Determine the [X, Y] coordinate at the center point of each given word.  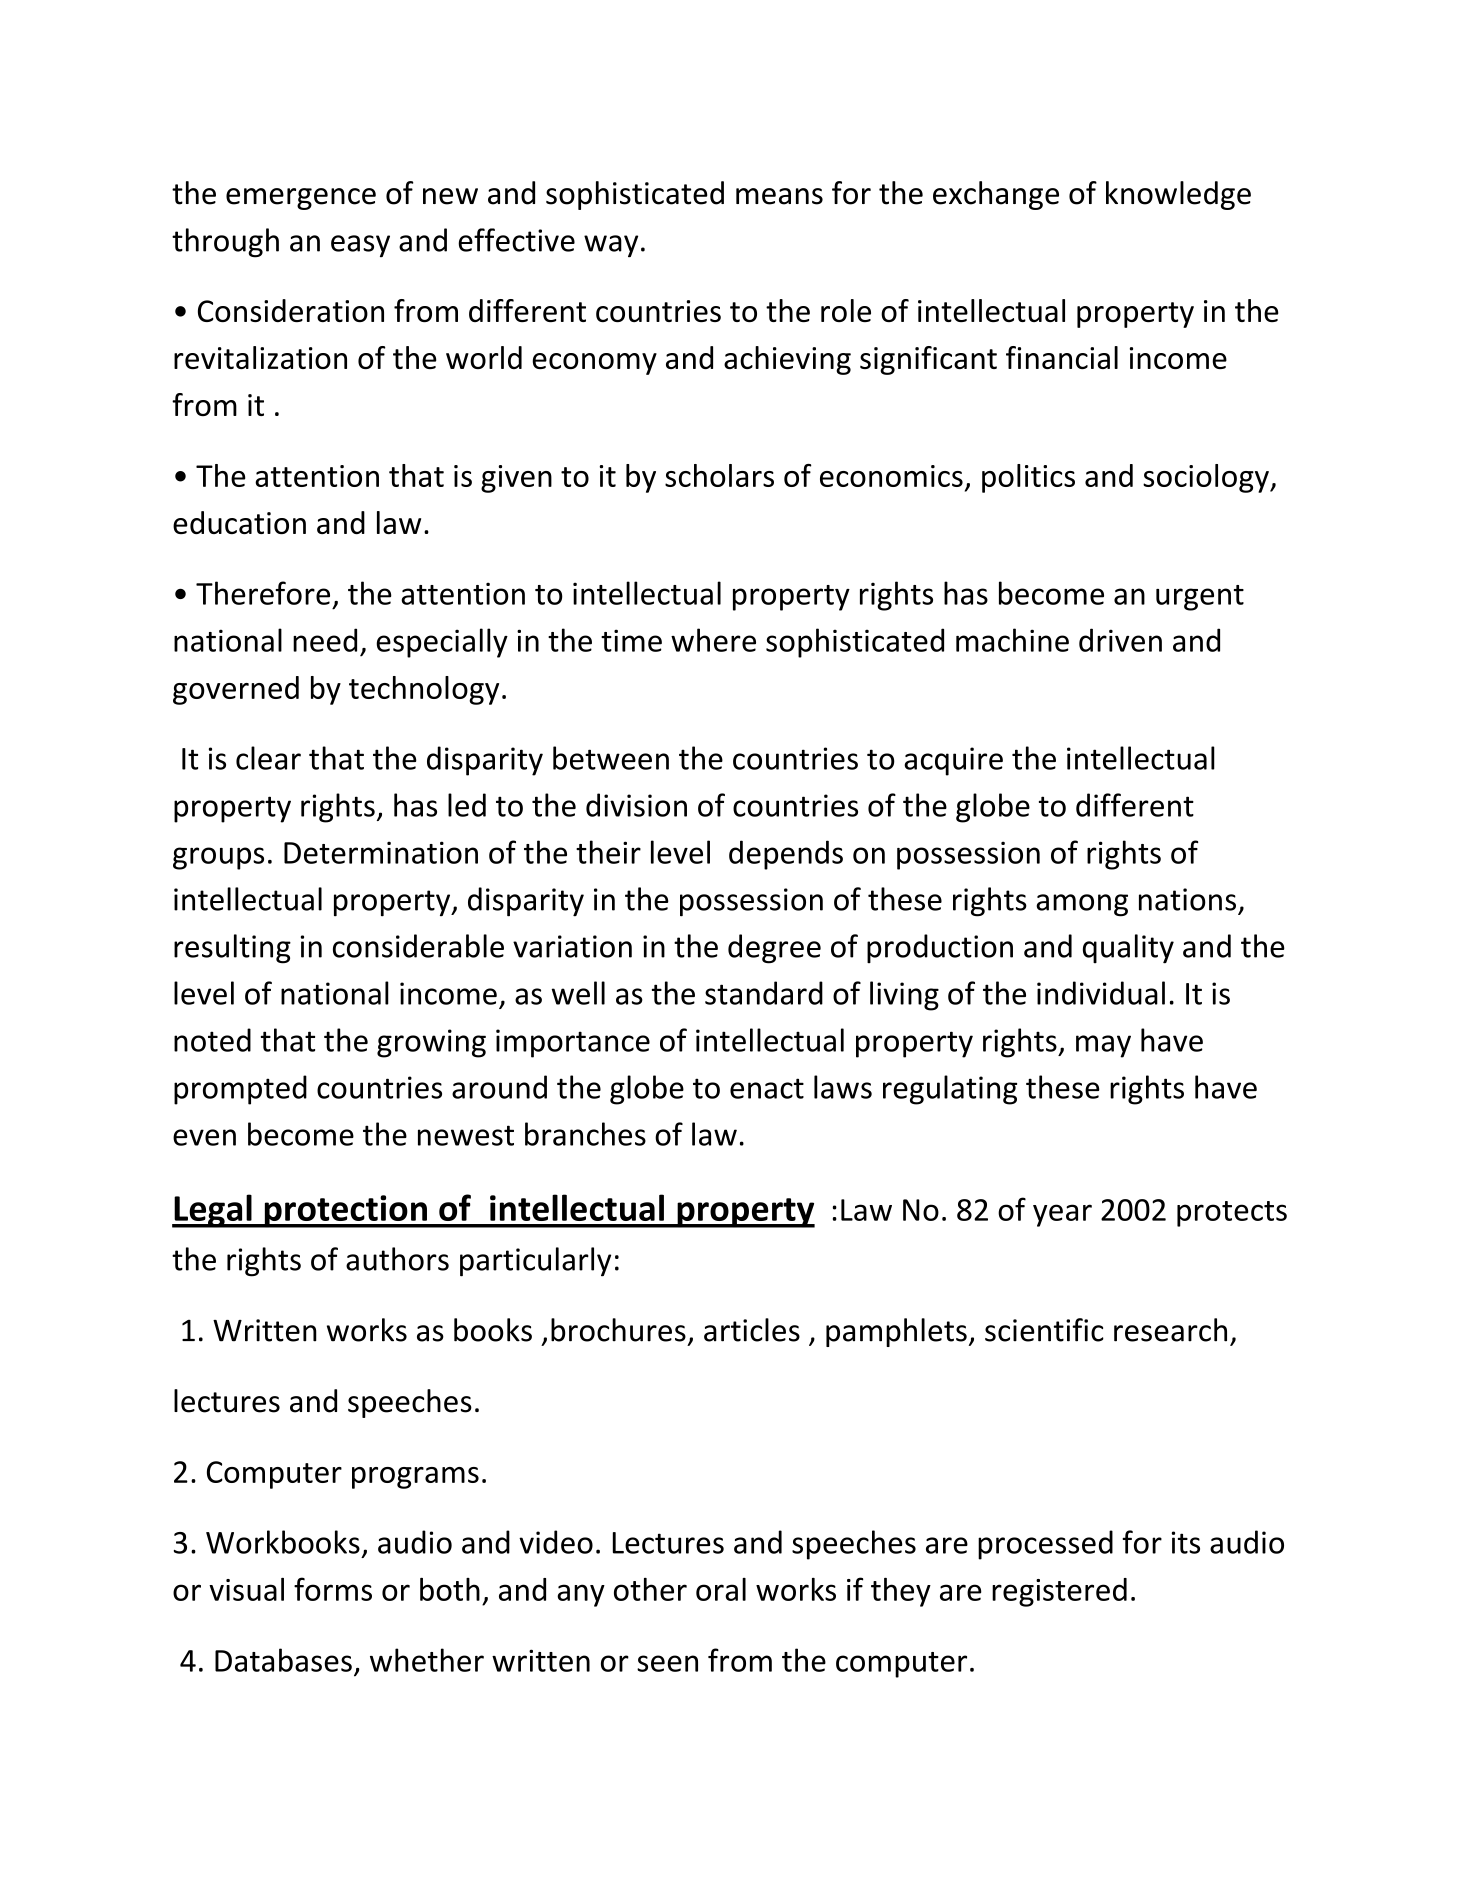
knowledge [1178, 195]
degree [774, 949]
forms [333, 1589]
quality [1128, 949]
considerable [418, 946]
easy [360, 246]
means [779, 196]
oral [721, 1589]
